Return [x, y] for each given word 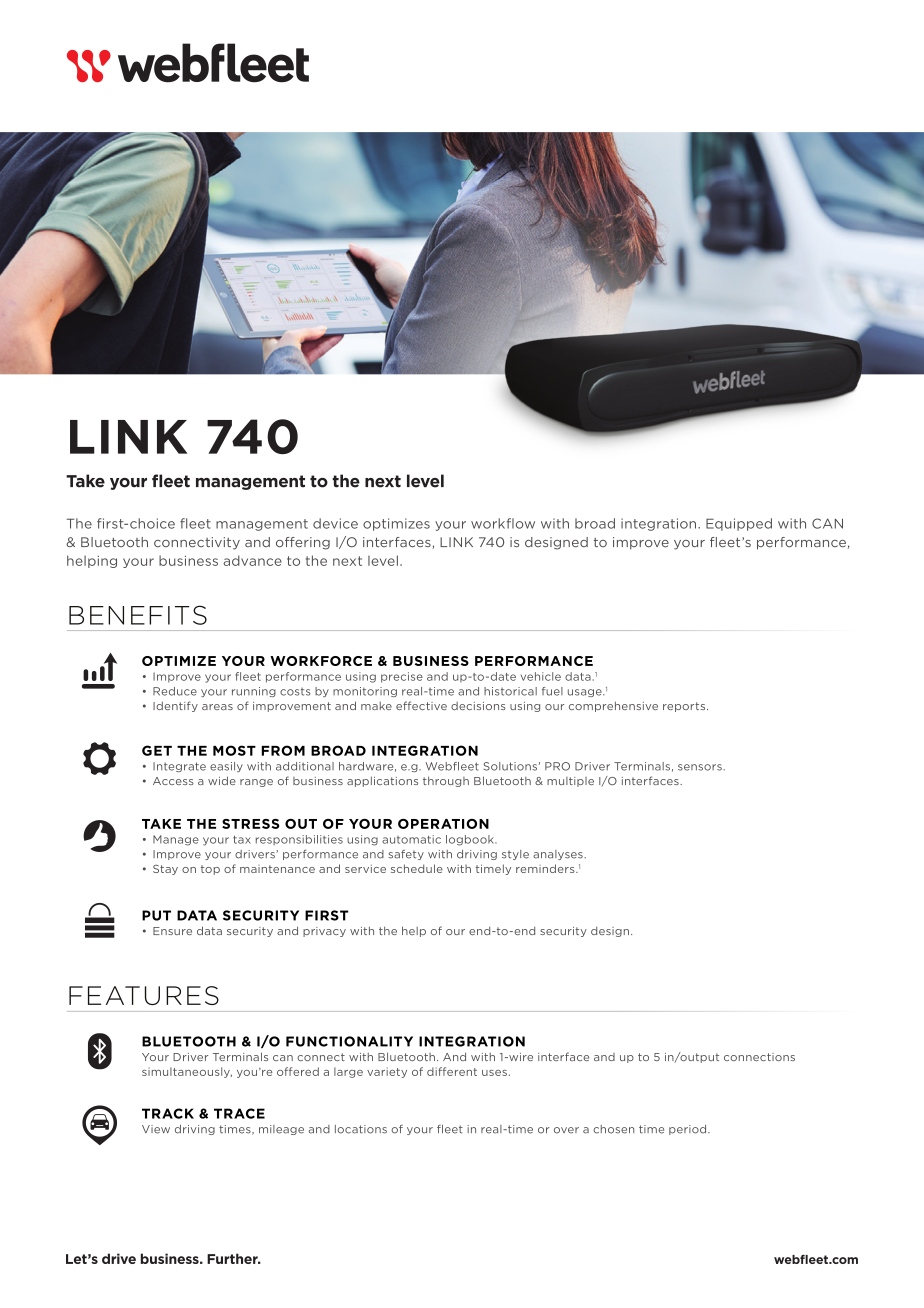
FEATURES [144, 995]
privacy [324, 932]
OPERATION [443, 824]
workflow [503, 523]
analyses [559, 855]
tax [242, 839]
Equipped [739, 524]
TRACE [239, 1113]
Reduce [175, 691]
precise [402, 677]
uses [494, 1073]
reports [685, 707]
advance [252, 560]
